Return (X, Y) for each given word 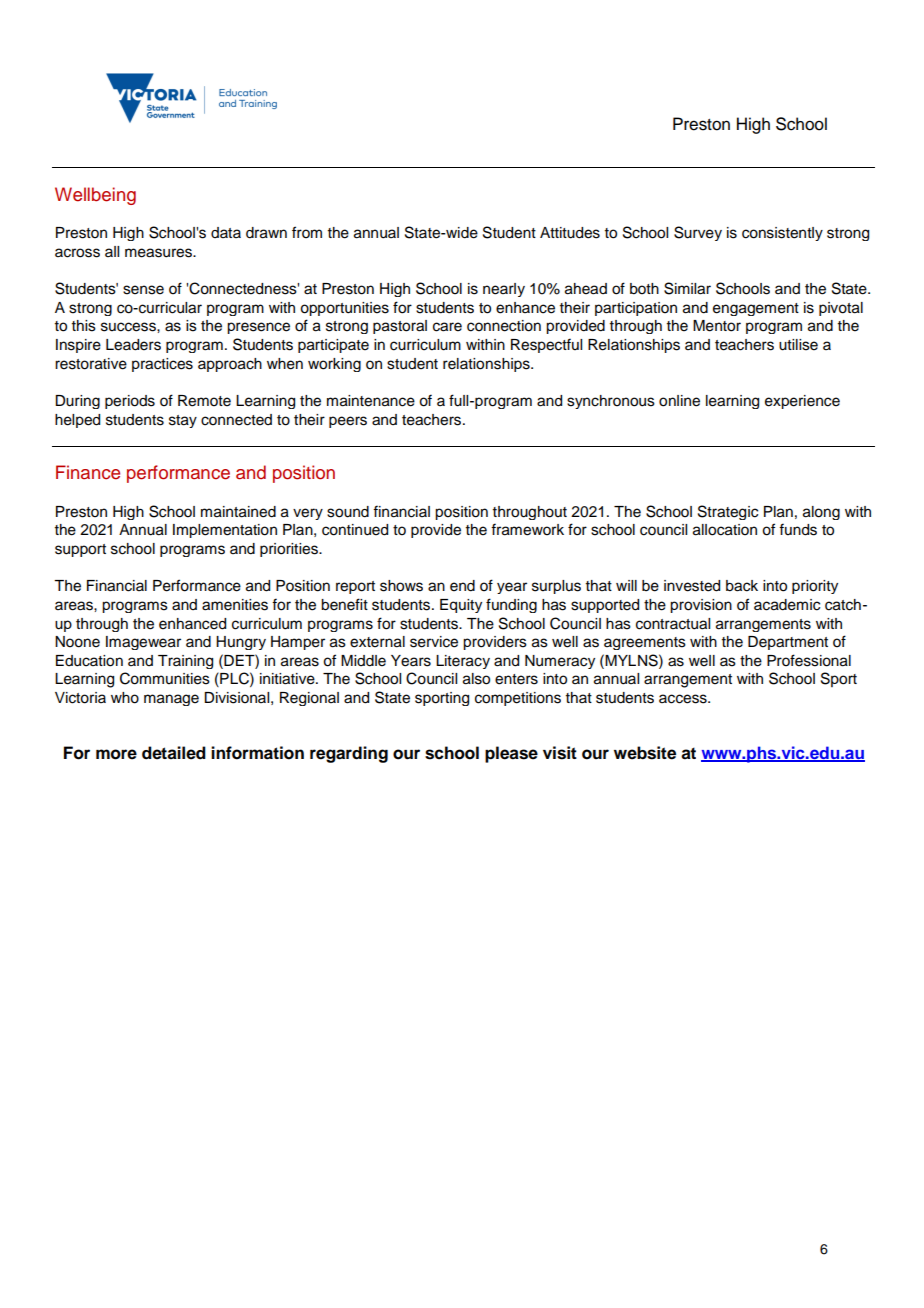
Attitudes (570, 233)
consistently (782, 234)
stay (183, 421)
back (742, 586)
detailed (174, 753)
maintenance (371, 401)
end (462, 586)
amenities (235, 605)
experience (802, 402)
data (226, 232)
